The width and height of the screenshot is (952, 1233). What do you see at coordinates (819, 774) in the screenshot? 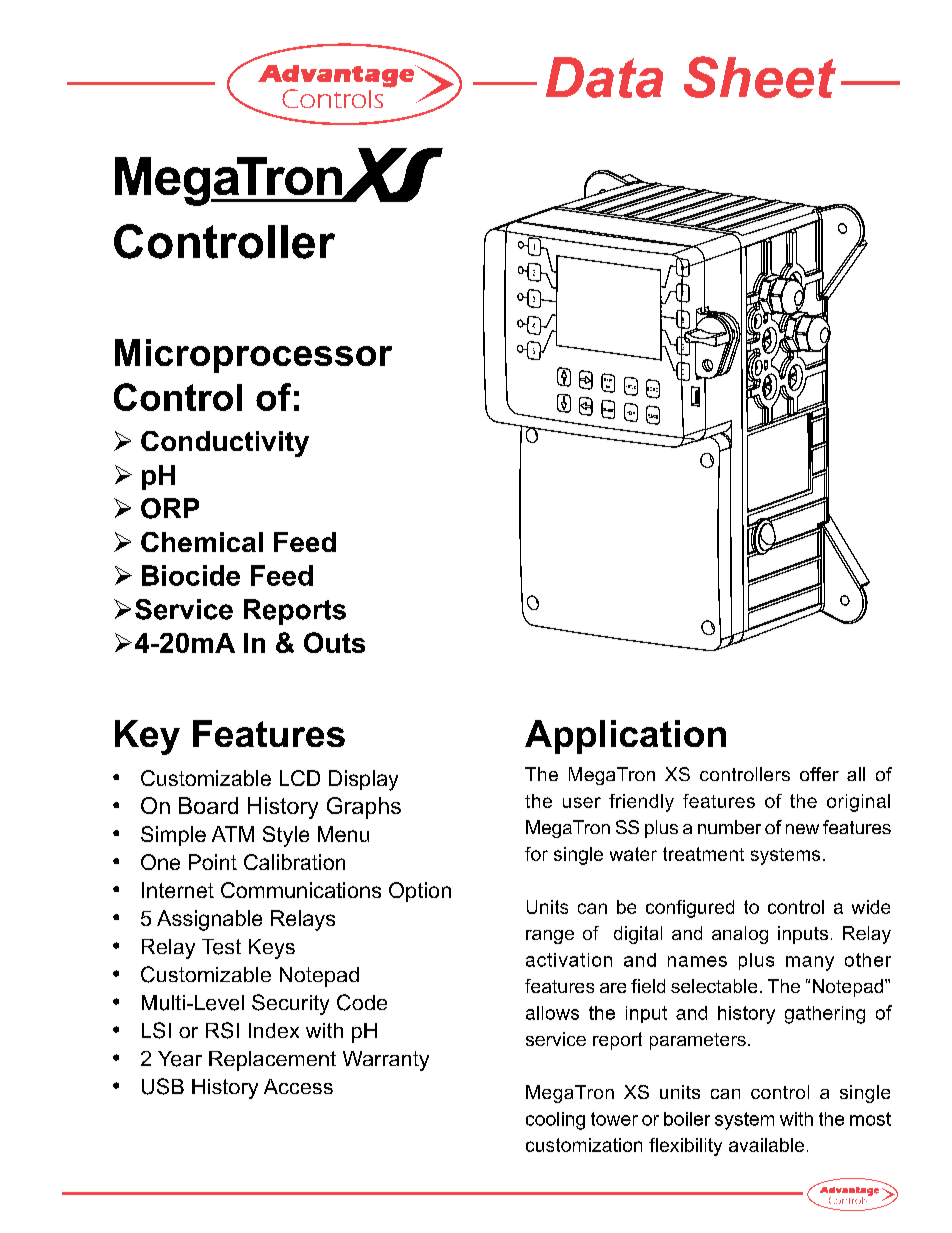
I see `offer` at bounding box center [819, 774].
